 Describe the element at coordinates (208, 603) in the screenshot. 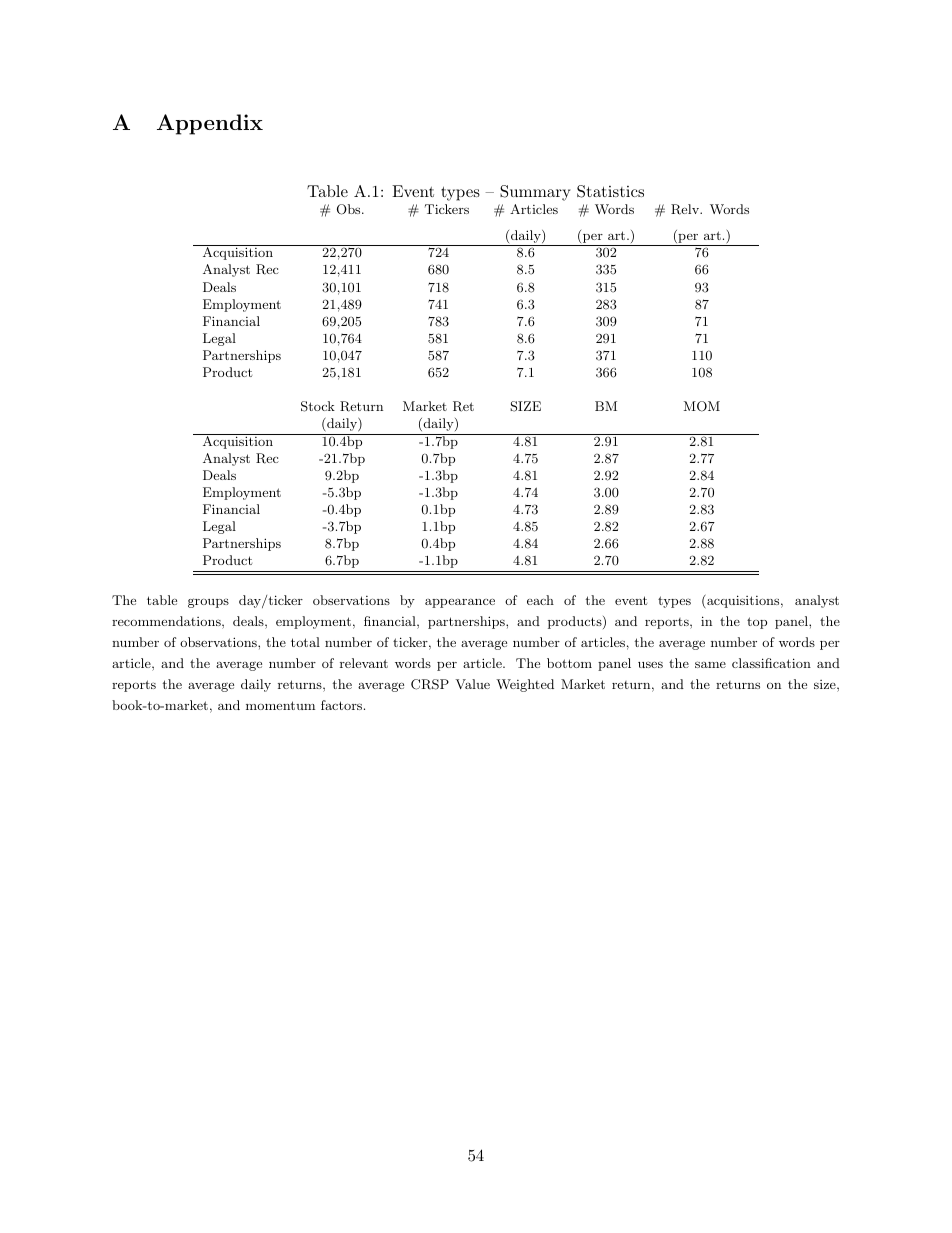

I see `groups` at that location.
